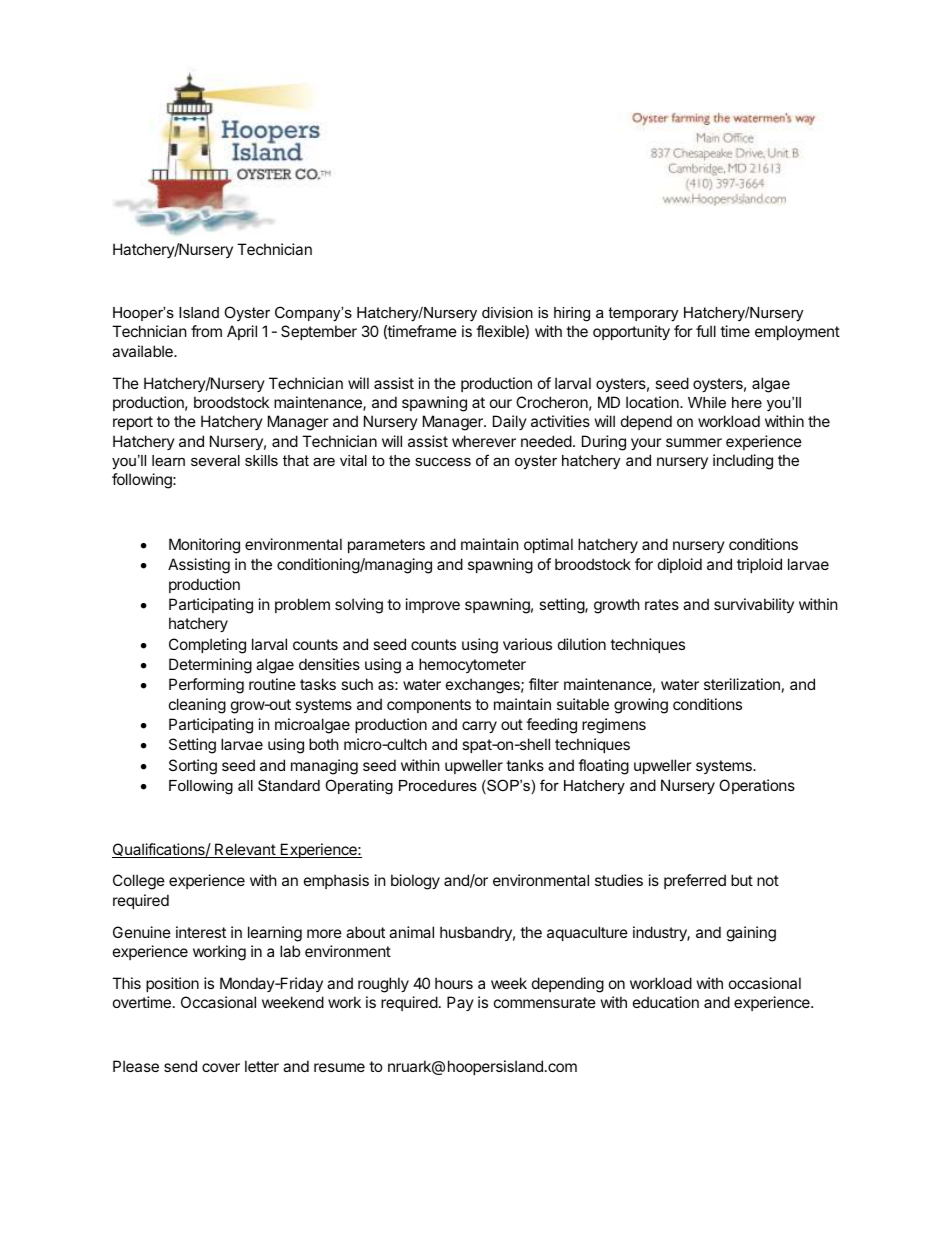 Image resolution: width=952 pixels, height=1233 pixels. What do you see at coordinates (742, 684) in the screenshot?
I see `sterilization` at bounding box center [742, 684].
